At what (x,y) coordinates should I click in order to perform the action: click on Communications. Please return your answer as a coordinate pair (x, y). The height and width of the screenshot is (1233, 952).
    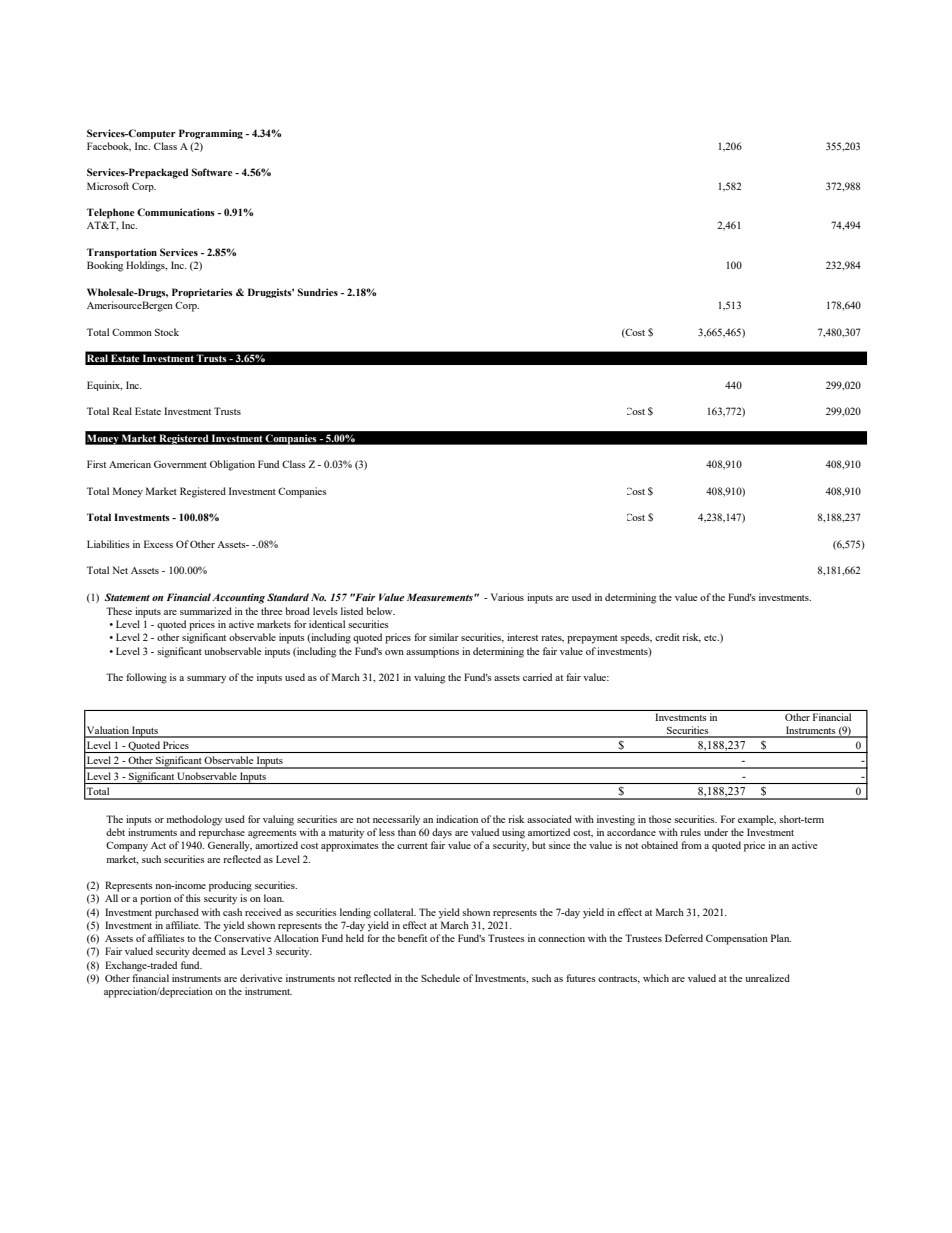
    Looking at the image, I should click on (176, 212).
